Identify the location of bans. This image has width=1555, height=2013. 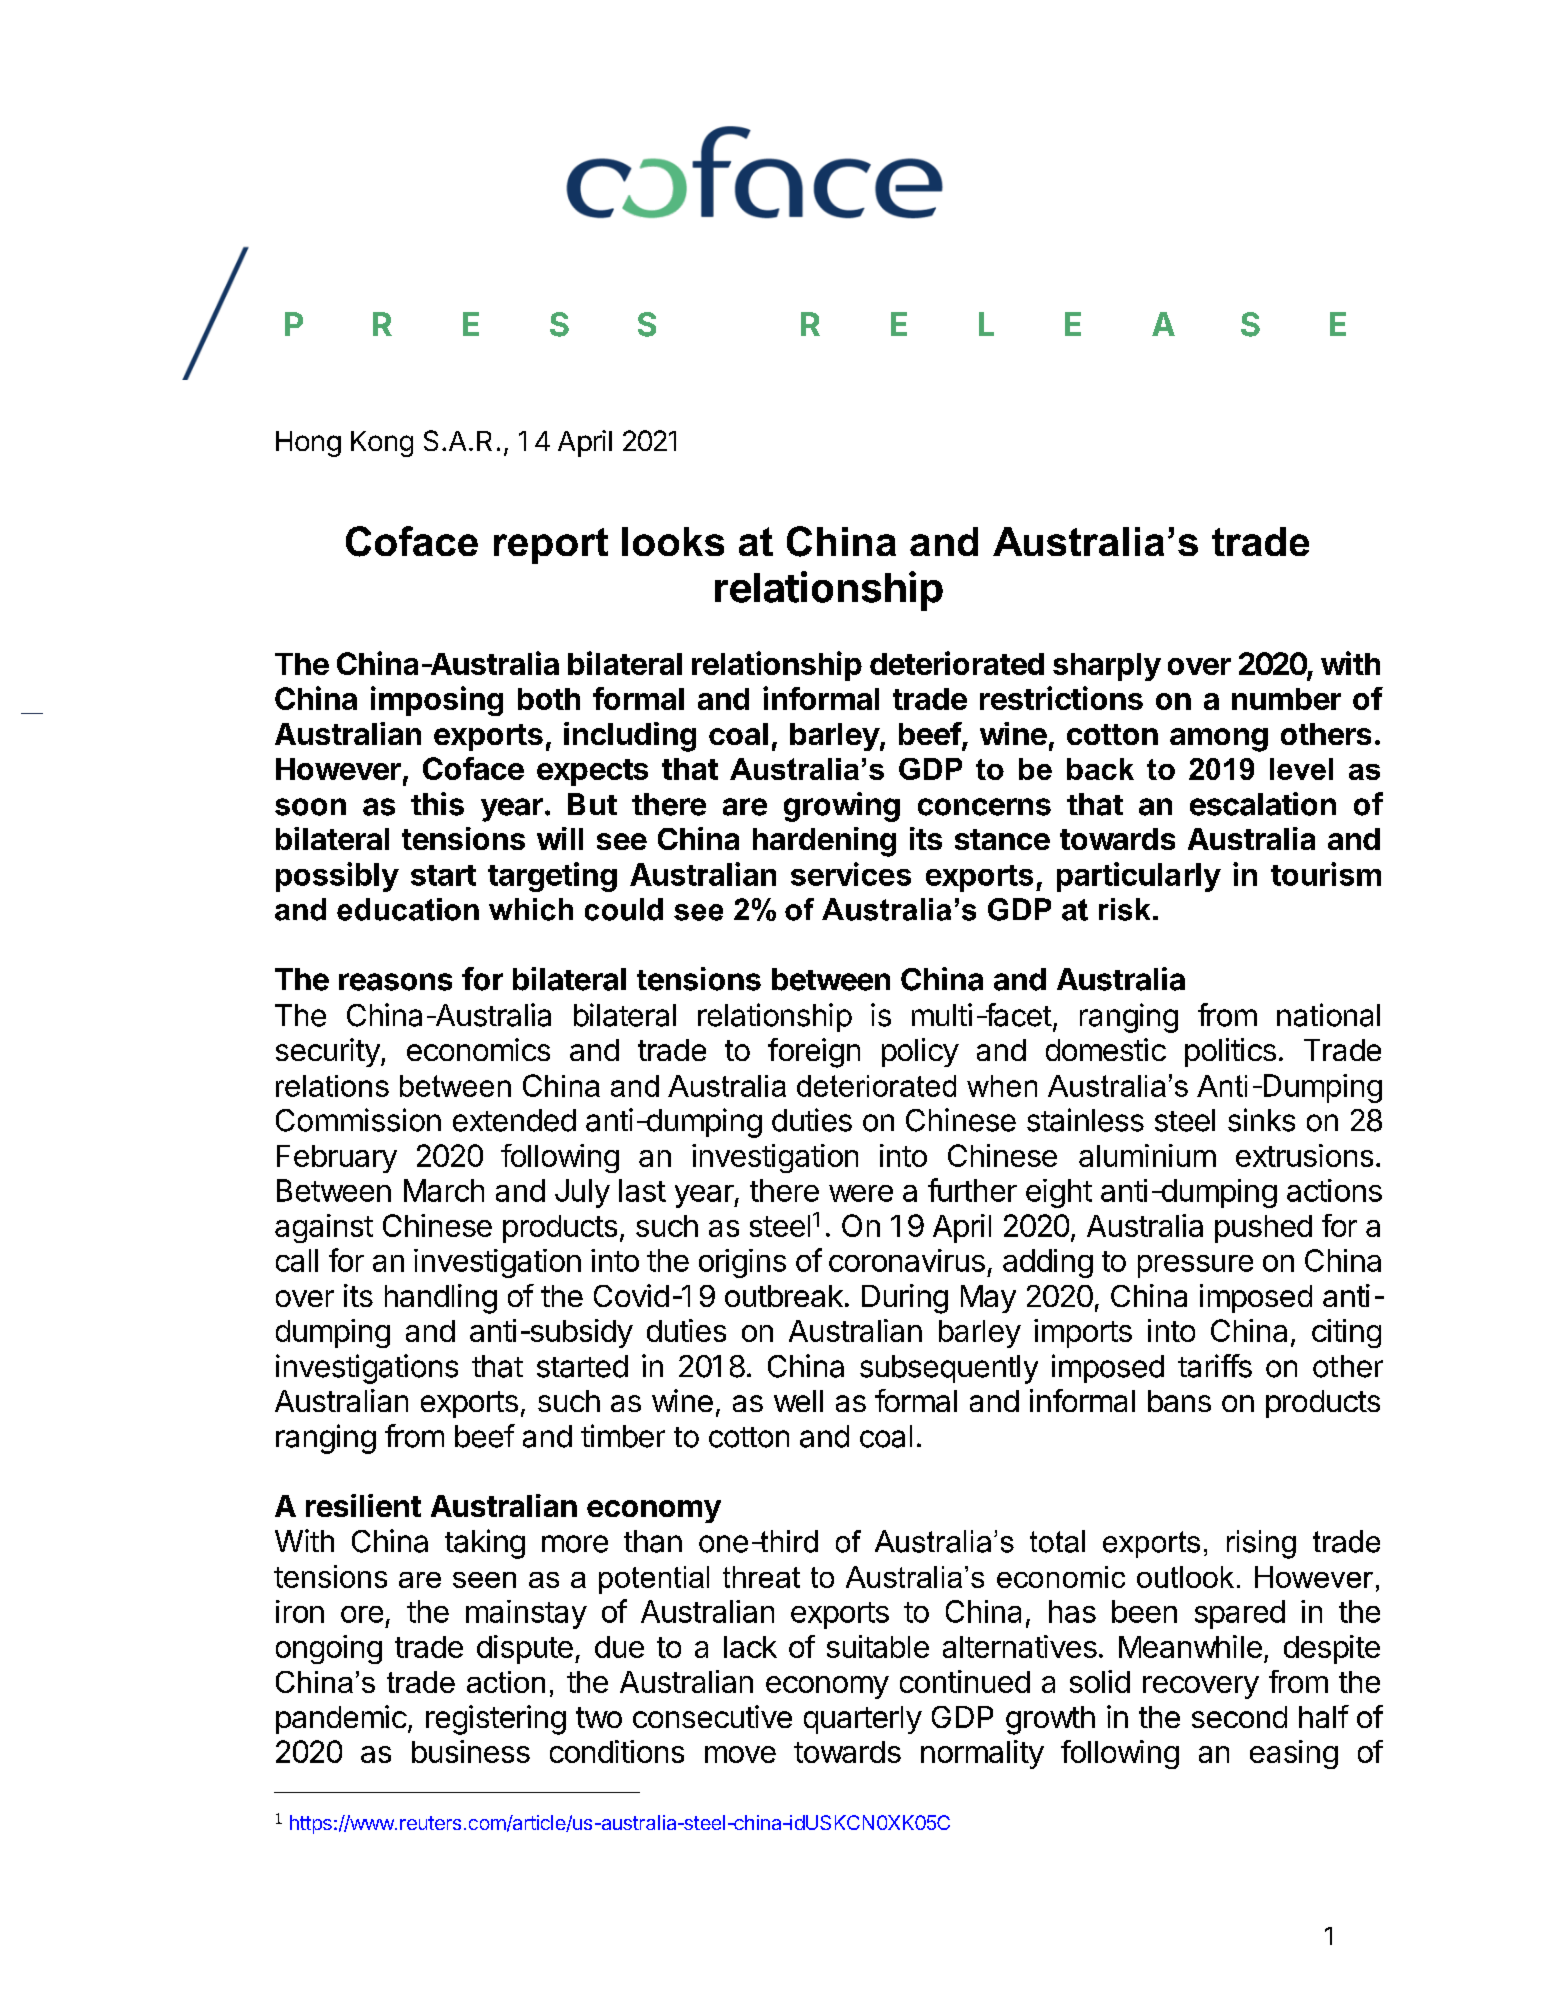
(1179, 1401).
